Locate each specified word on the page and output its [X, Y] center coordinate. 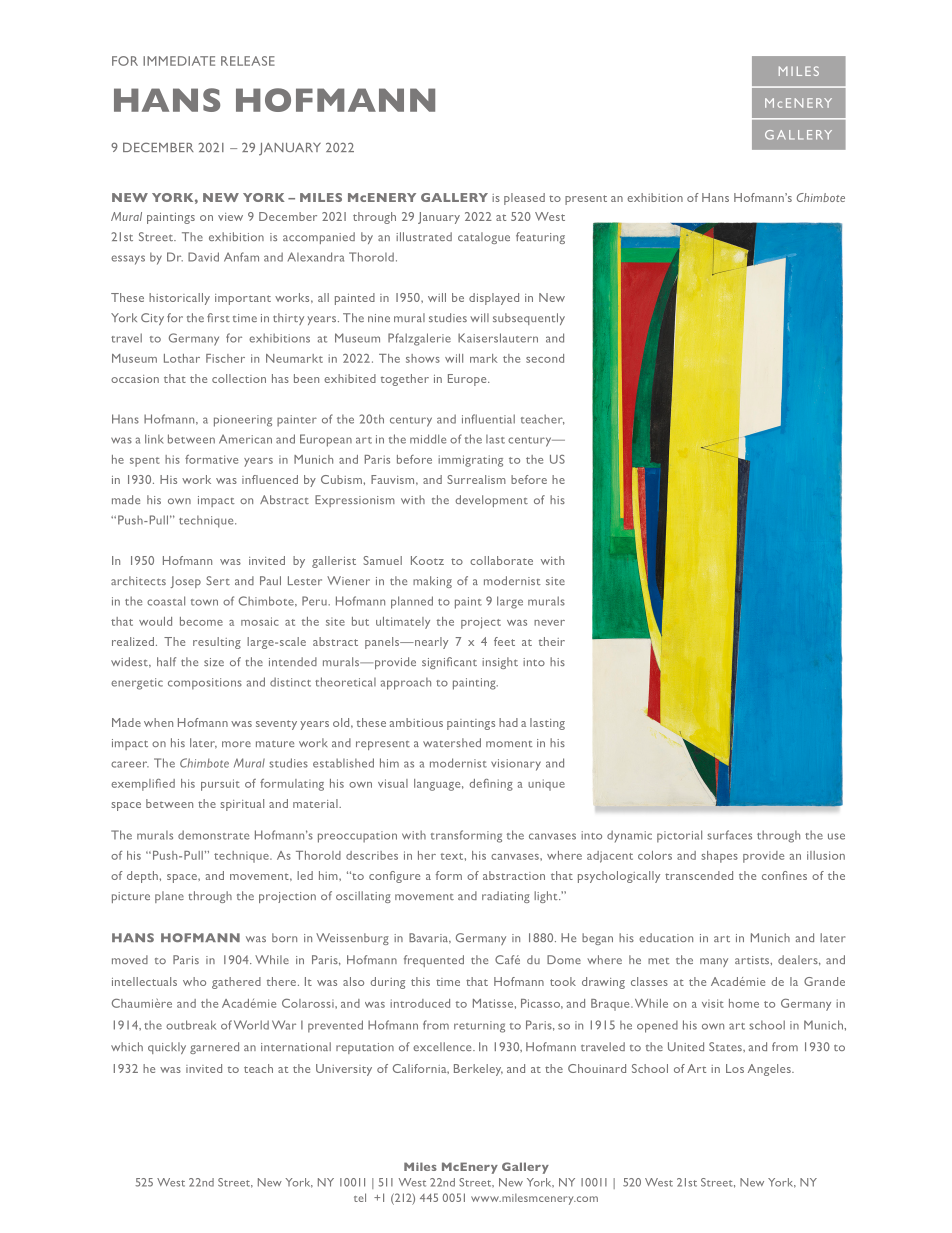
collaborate [501, 560]
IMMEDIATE [179, 61]
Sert [218, 580]
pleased [524, 199]
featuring [540, 238]
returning [479, 1027]
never [549, 623]
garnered [214, 1048]
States [726, 1046]
